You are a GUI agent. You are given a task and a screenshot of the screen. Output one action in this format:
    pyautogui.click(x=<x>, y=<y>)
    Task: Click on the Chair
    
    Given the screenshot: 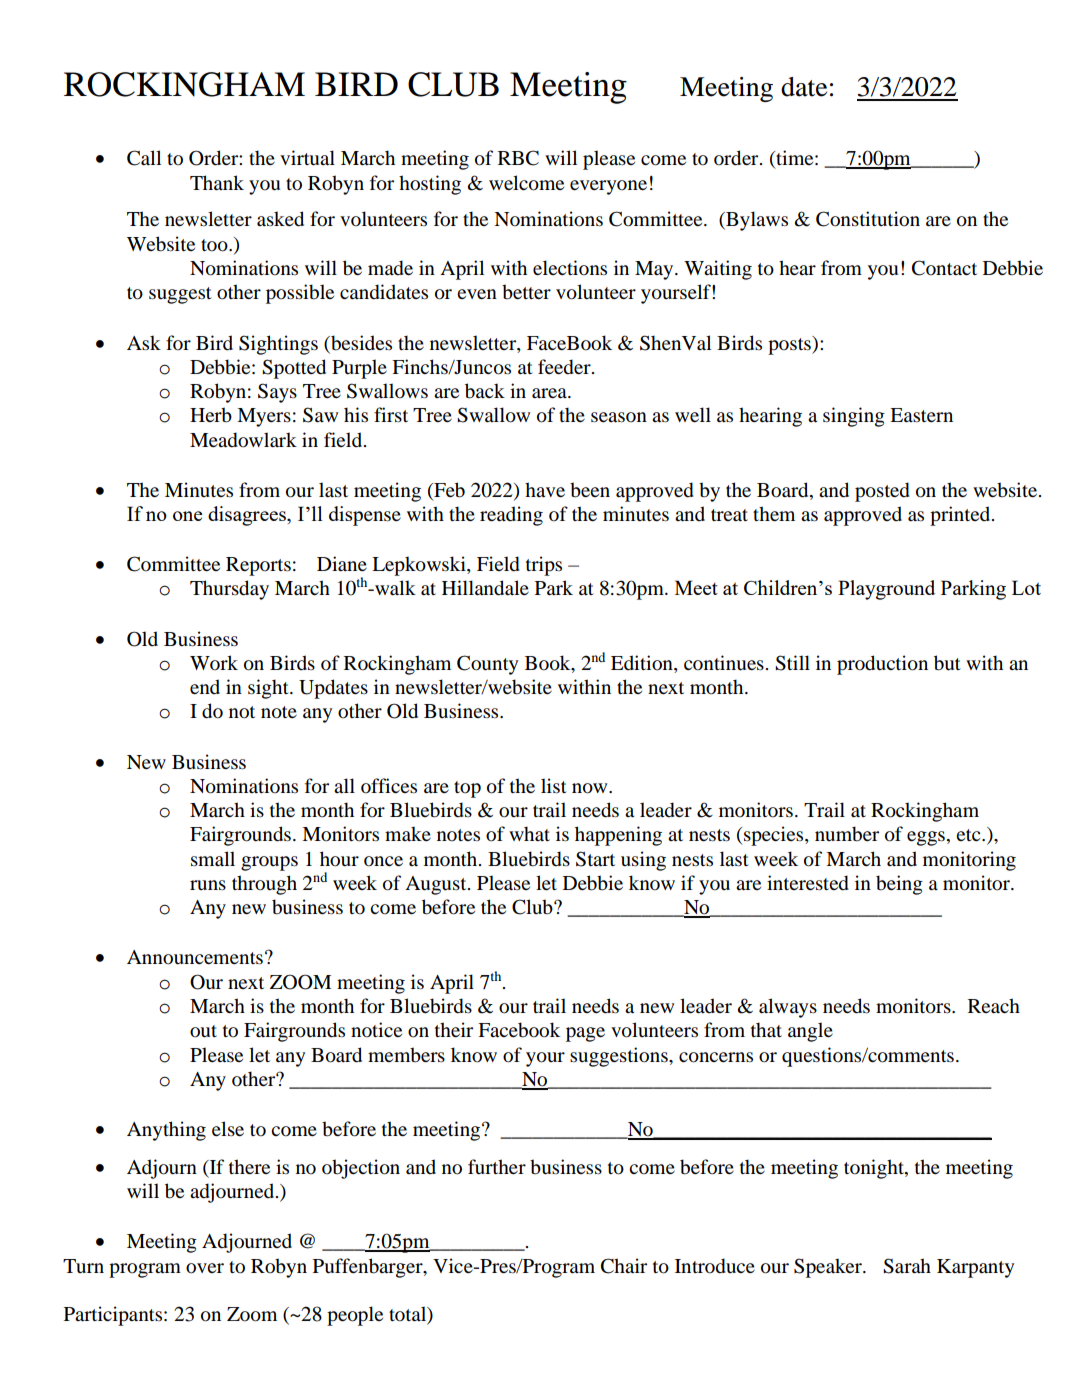 What is the action you would take?
    pyautogui.click(x=624, y=1266)
